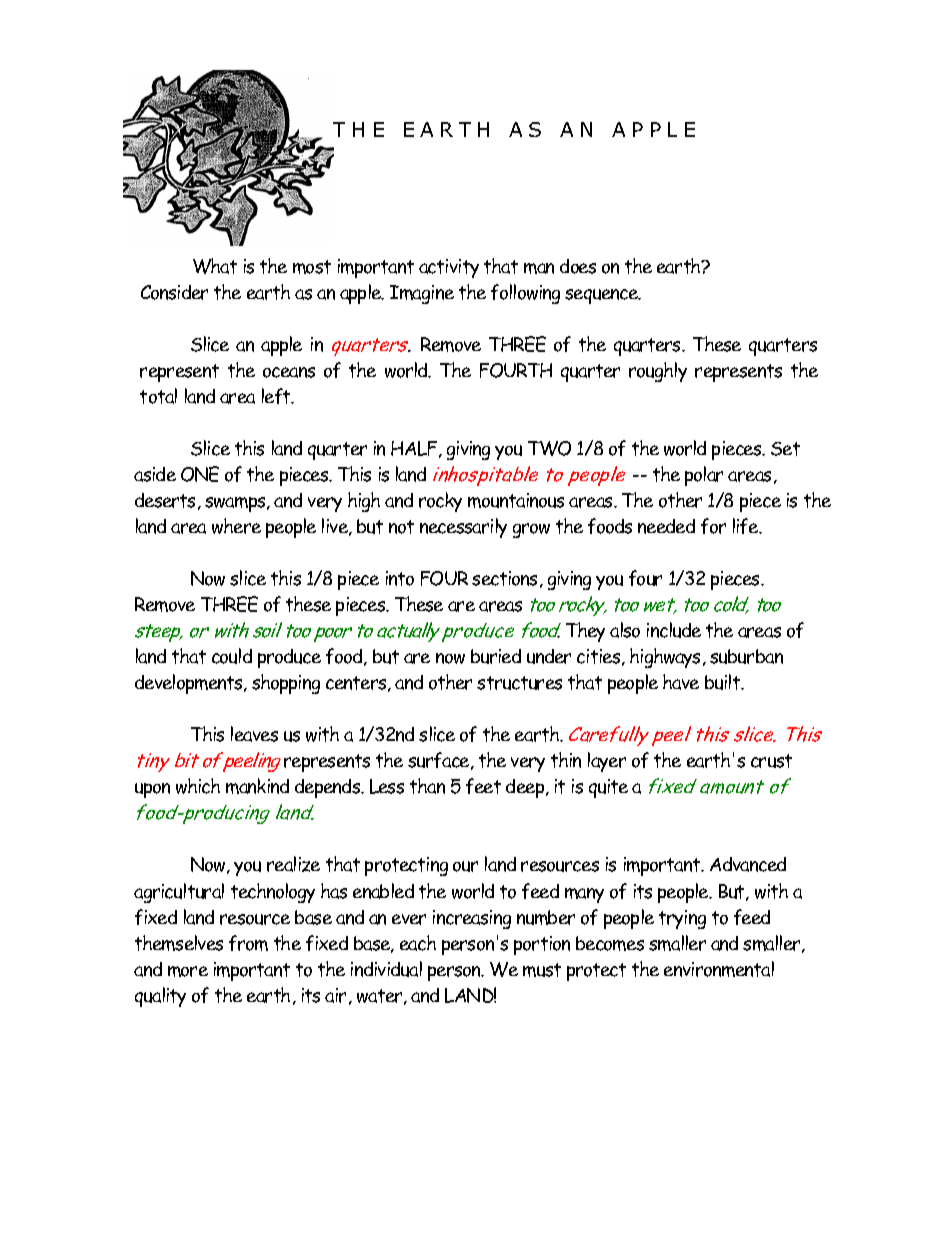 This document has width=952, height=1233. I want to click on environmental, so click(719, 969).
